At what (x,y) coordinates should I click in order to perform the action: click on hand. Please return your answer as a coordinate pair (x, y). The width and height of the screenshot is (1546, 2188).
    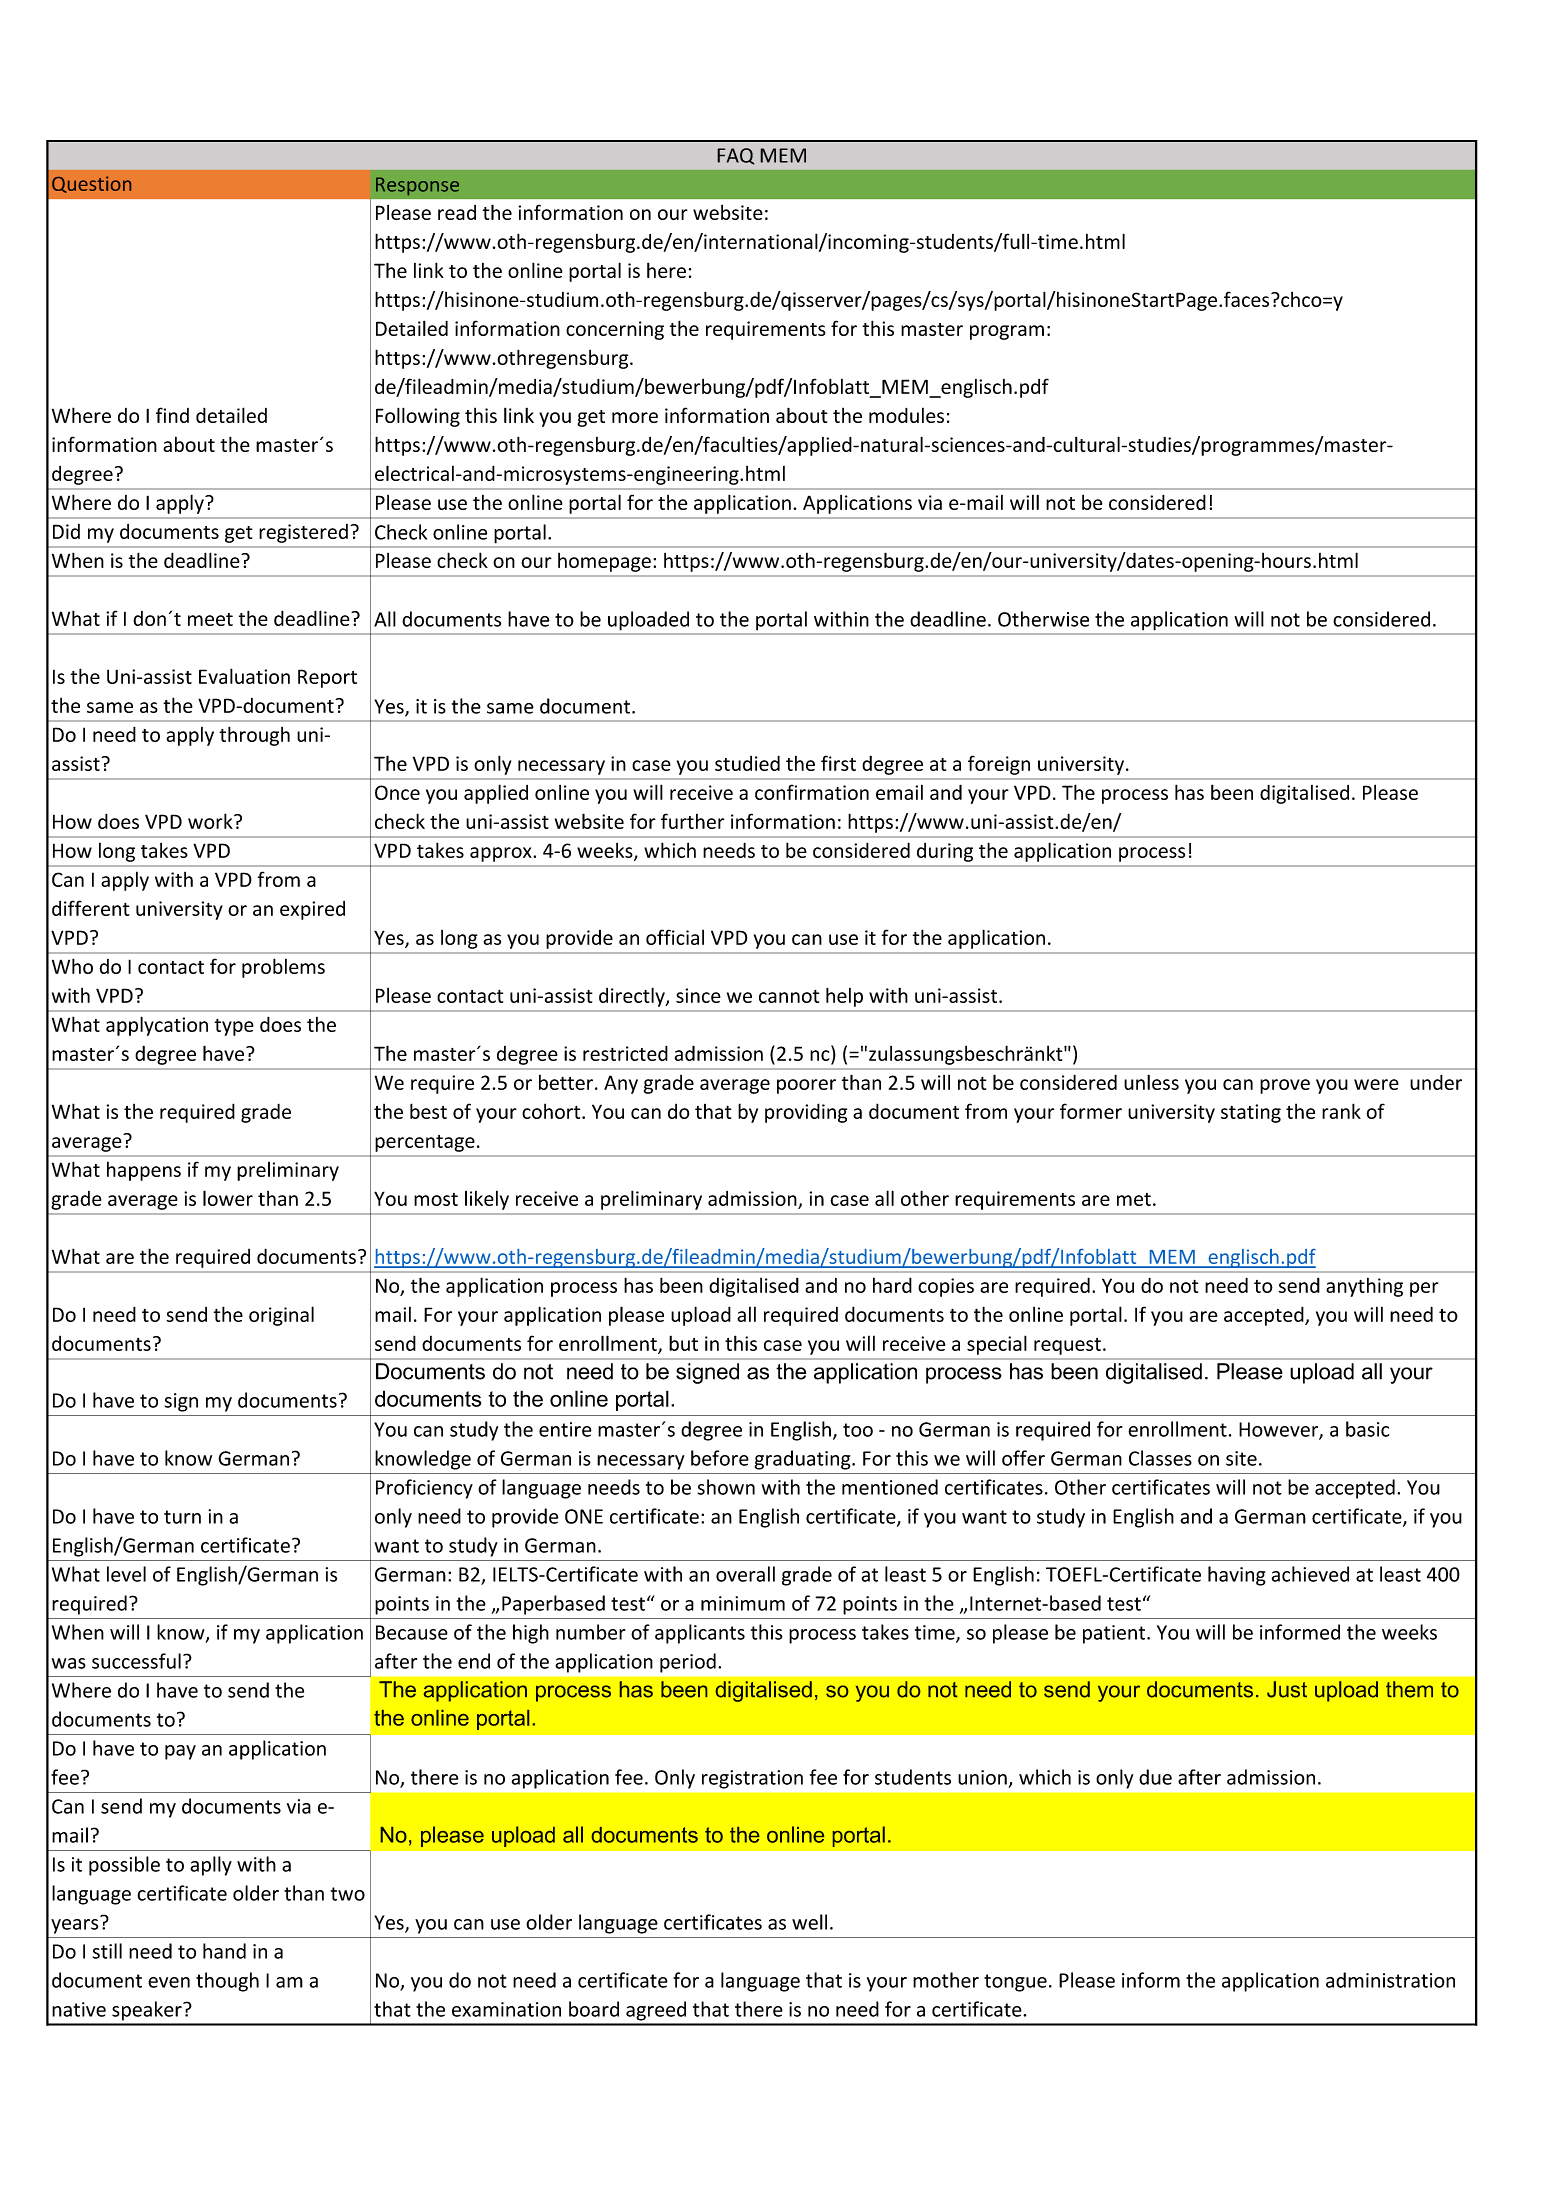
    Looking at the image, I should click on (224, 1951).
